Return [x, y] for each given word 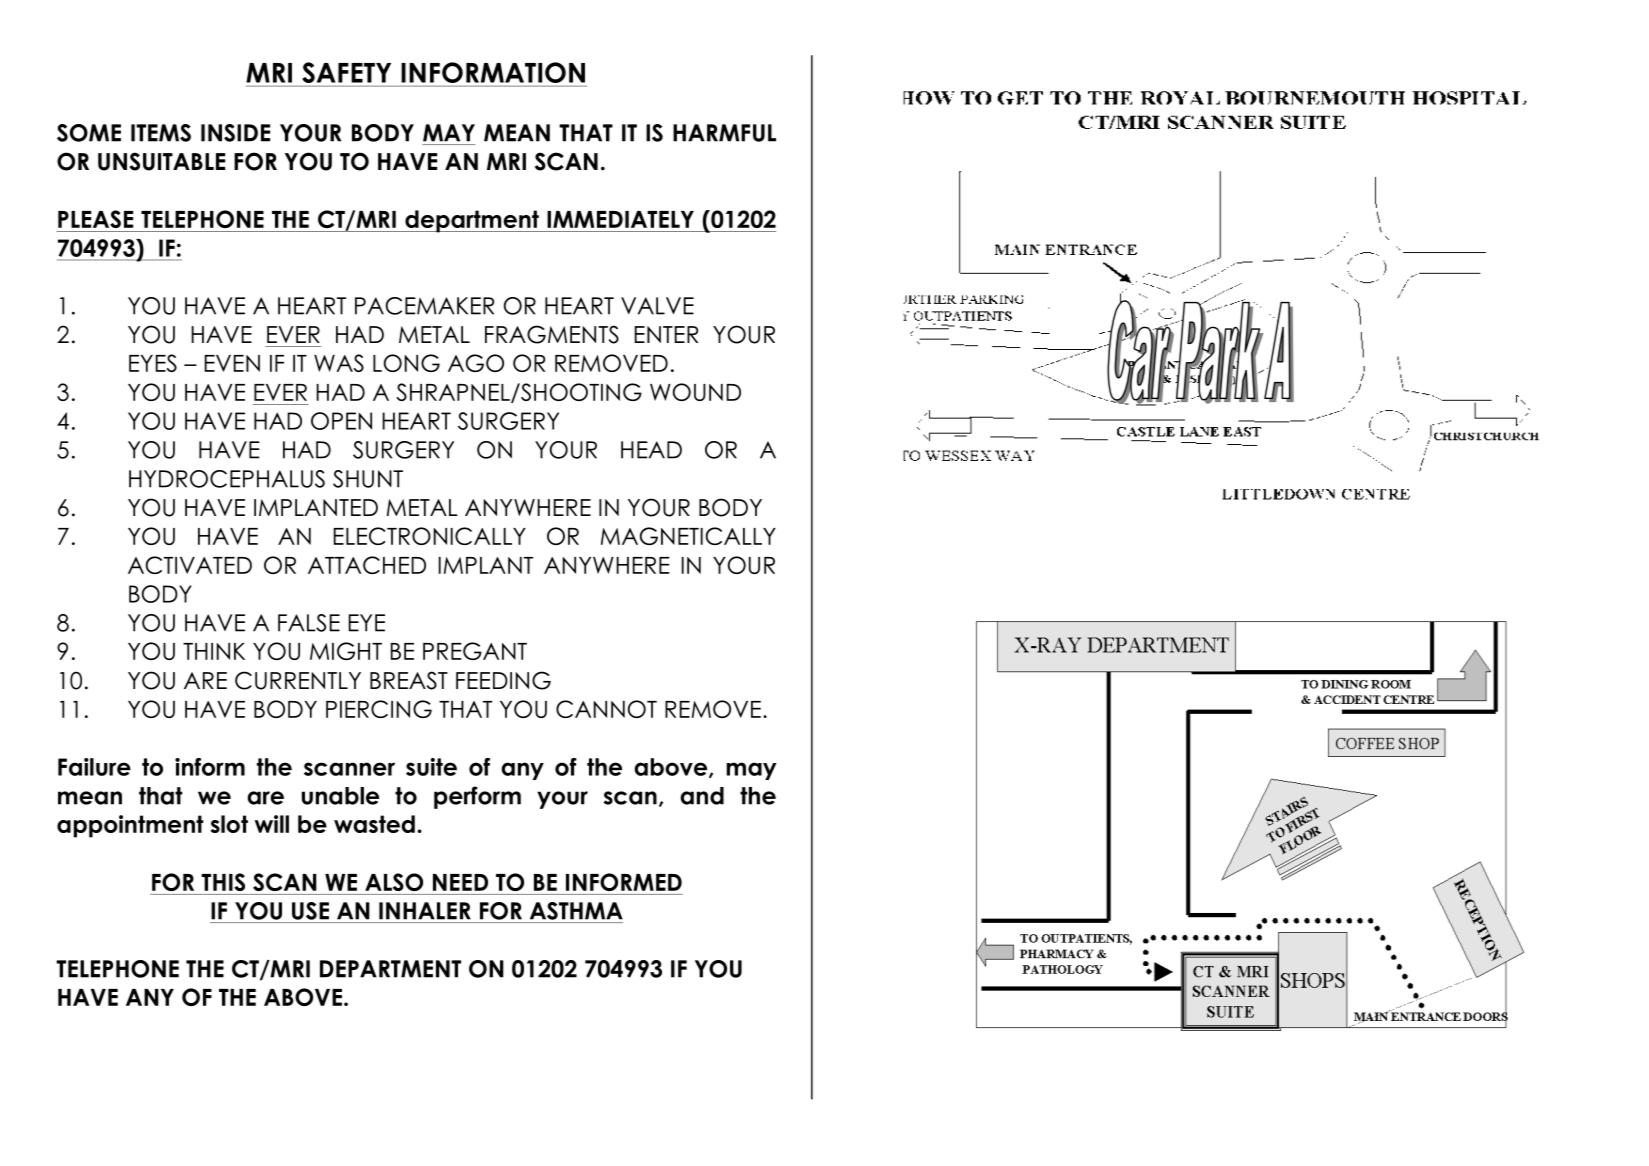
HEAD [651, 450]
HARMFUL [724, 133]
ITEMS [161, 133]
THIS [223, 882]
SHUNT [368, 479]
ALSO [394, 882]
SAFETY [346, 72]
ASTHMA [576, 911]
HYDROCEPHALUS [227, 479]
